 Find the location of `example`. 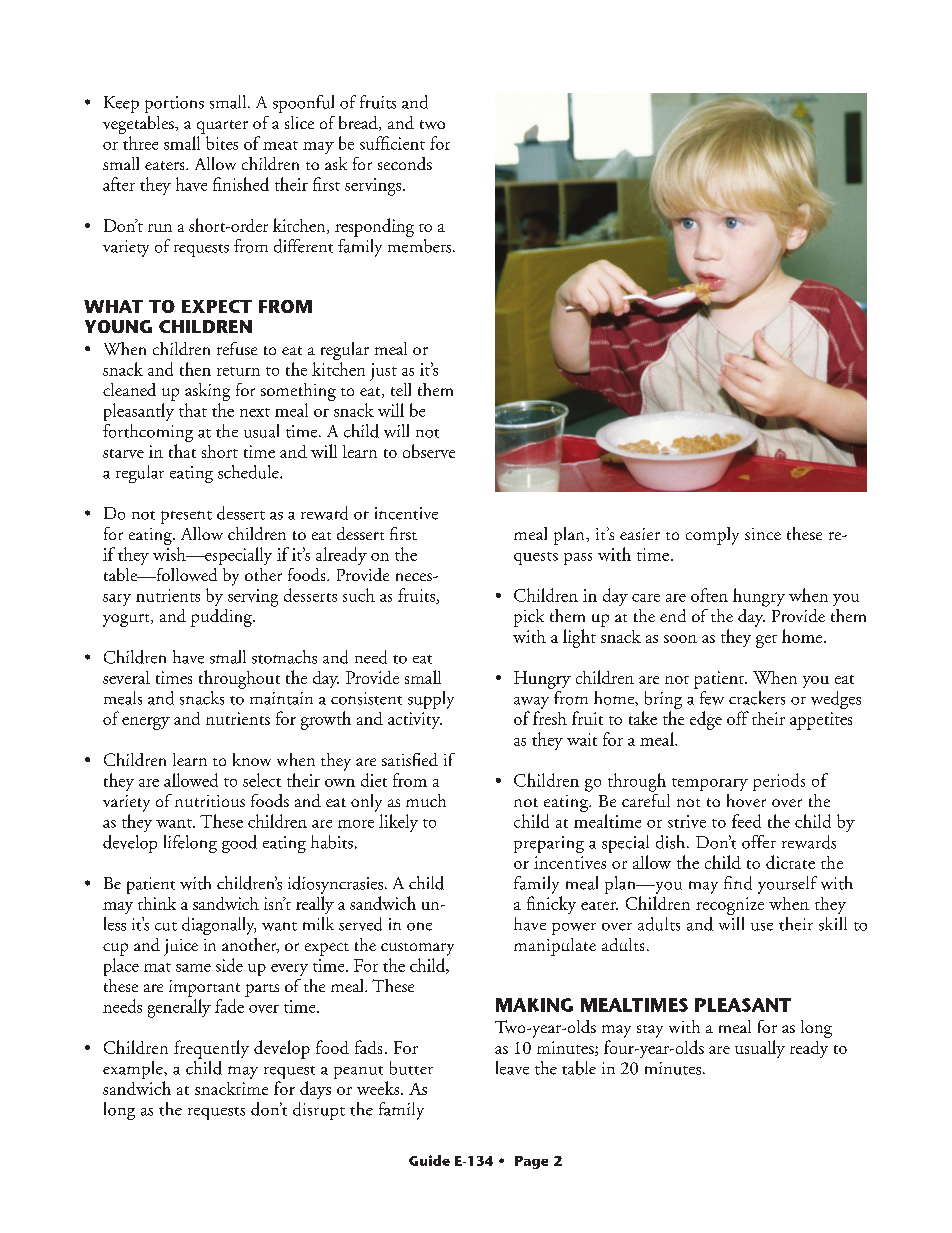

example is located at coordinates (134, 1070).
